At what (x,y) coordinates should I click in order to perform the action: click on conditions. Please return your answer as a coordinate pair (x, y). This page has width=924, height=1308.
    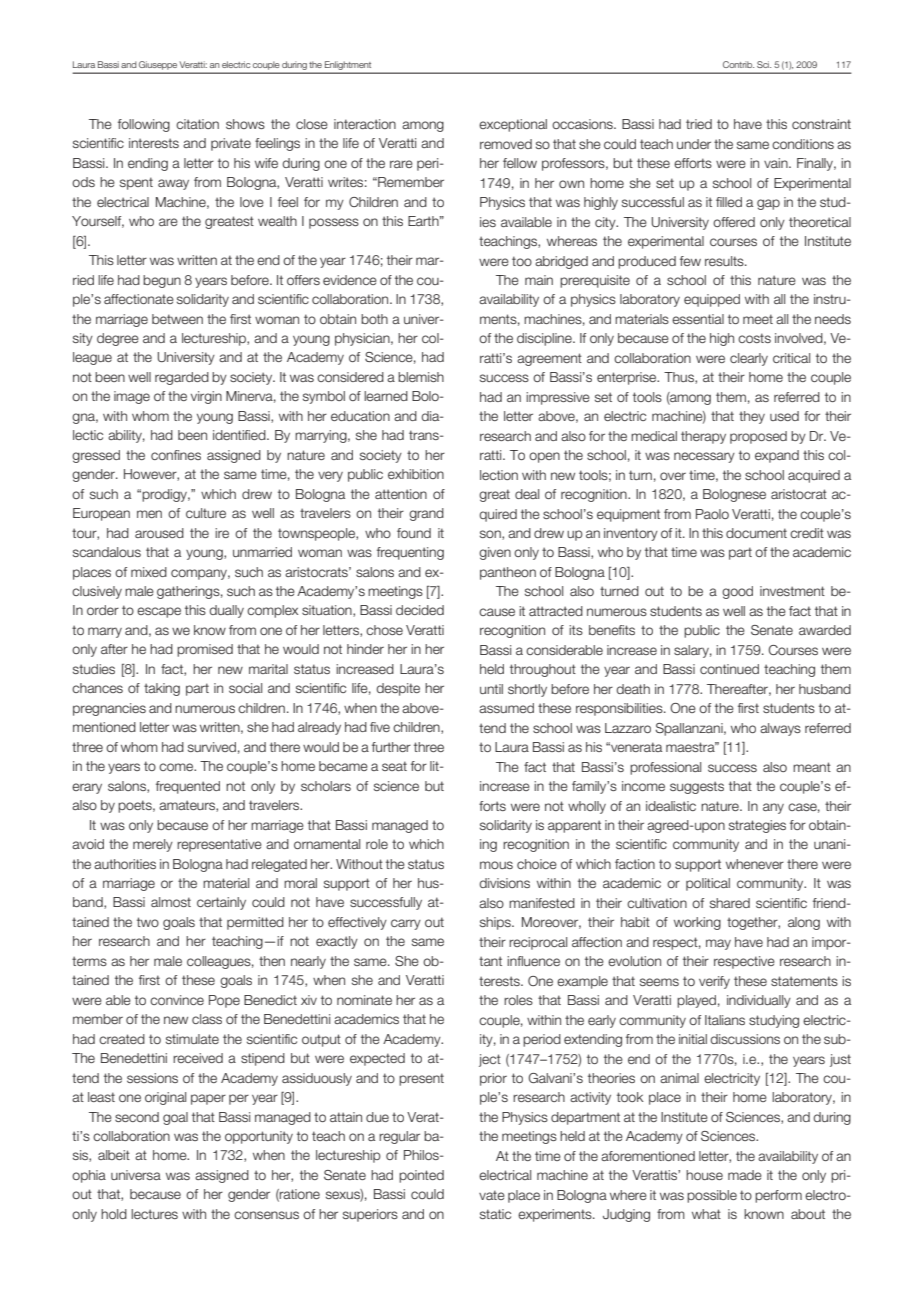
    Looking at the image, I should click on (803, 144).
